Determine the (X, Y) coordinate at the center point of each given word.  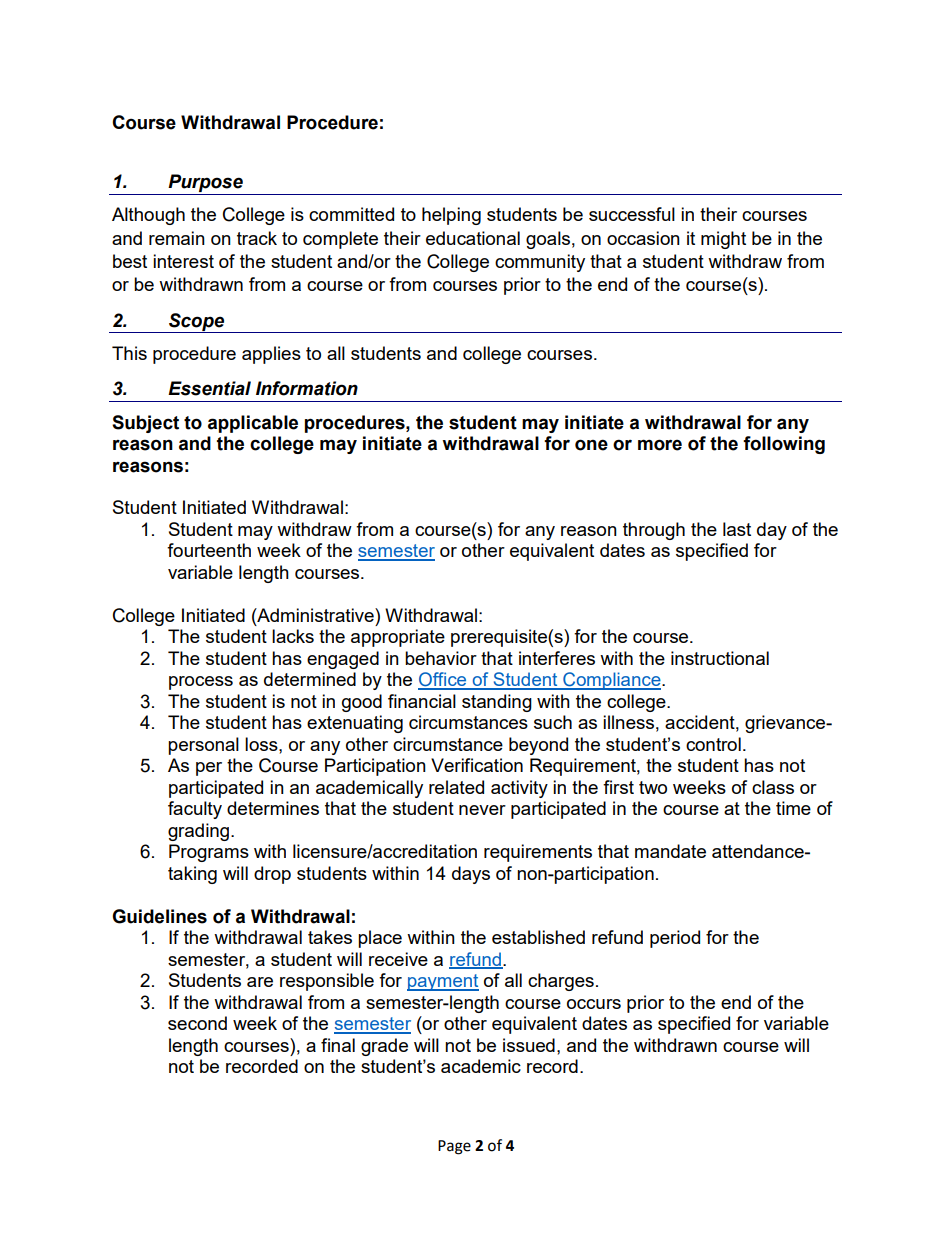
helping (451, 216)
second (197, 1023)
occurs (594, 1004)
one (591, 445)
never (482, 810)
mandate (670, 851)
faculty (195, 810)
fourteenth (209, 550)
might (723, 240)
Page (454, 1147)
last (737, 529)
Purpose (205, 183)
